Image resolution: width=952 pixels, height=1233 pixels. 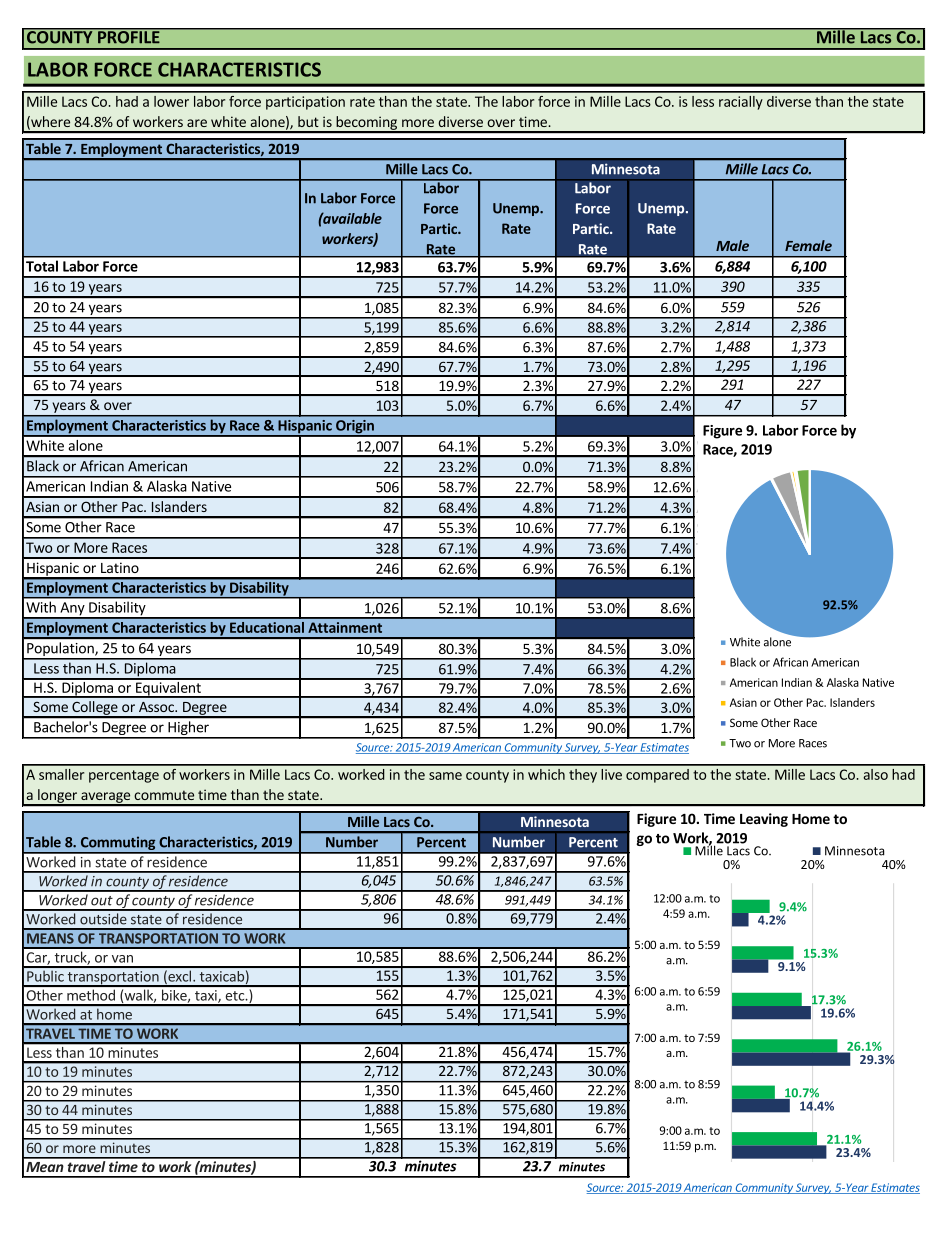 I want to click on Educational, so click(x=267, y=627).
